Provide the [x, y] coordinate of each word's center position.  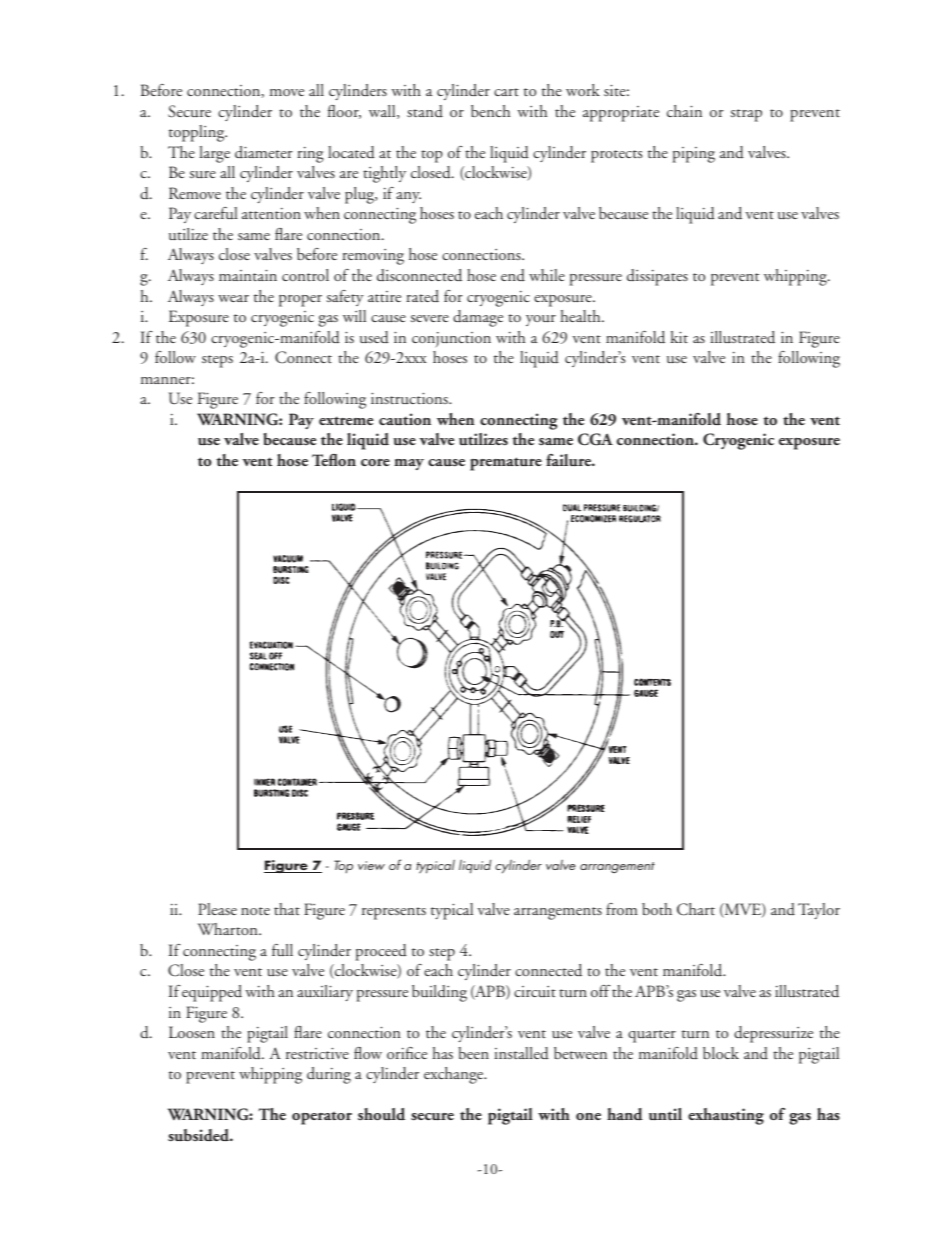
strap [746, 115]
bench [490, 111]
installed [521, 1053]
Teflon [334, 460]
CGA [595, 439]
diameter [264, 152]
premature [506, 464]
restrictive [317, 1053]
